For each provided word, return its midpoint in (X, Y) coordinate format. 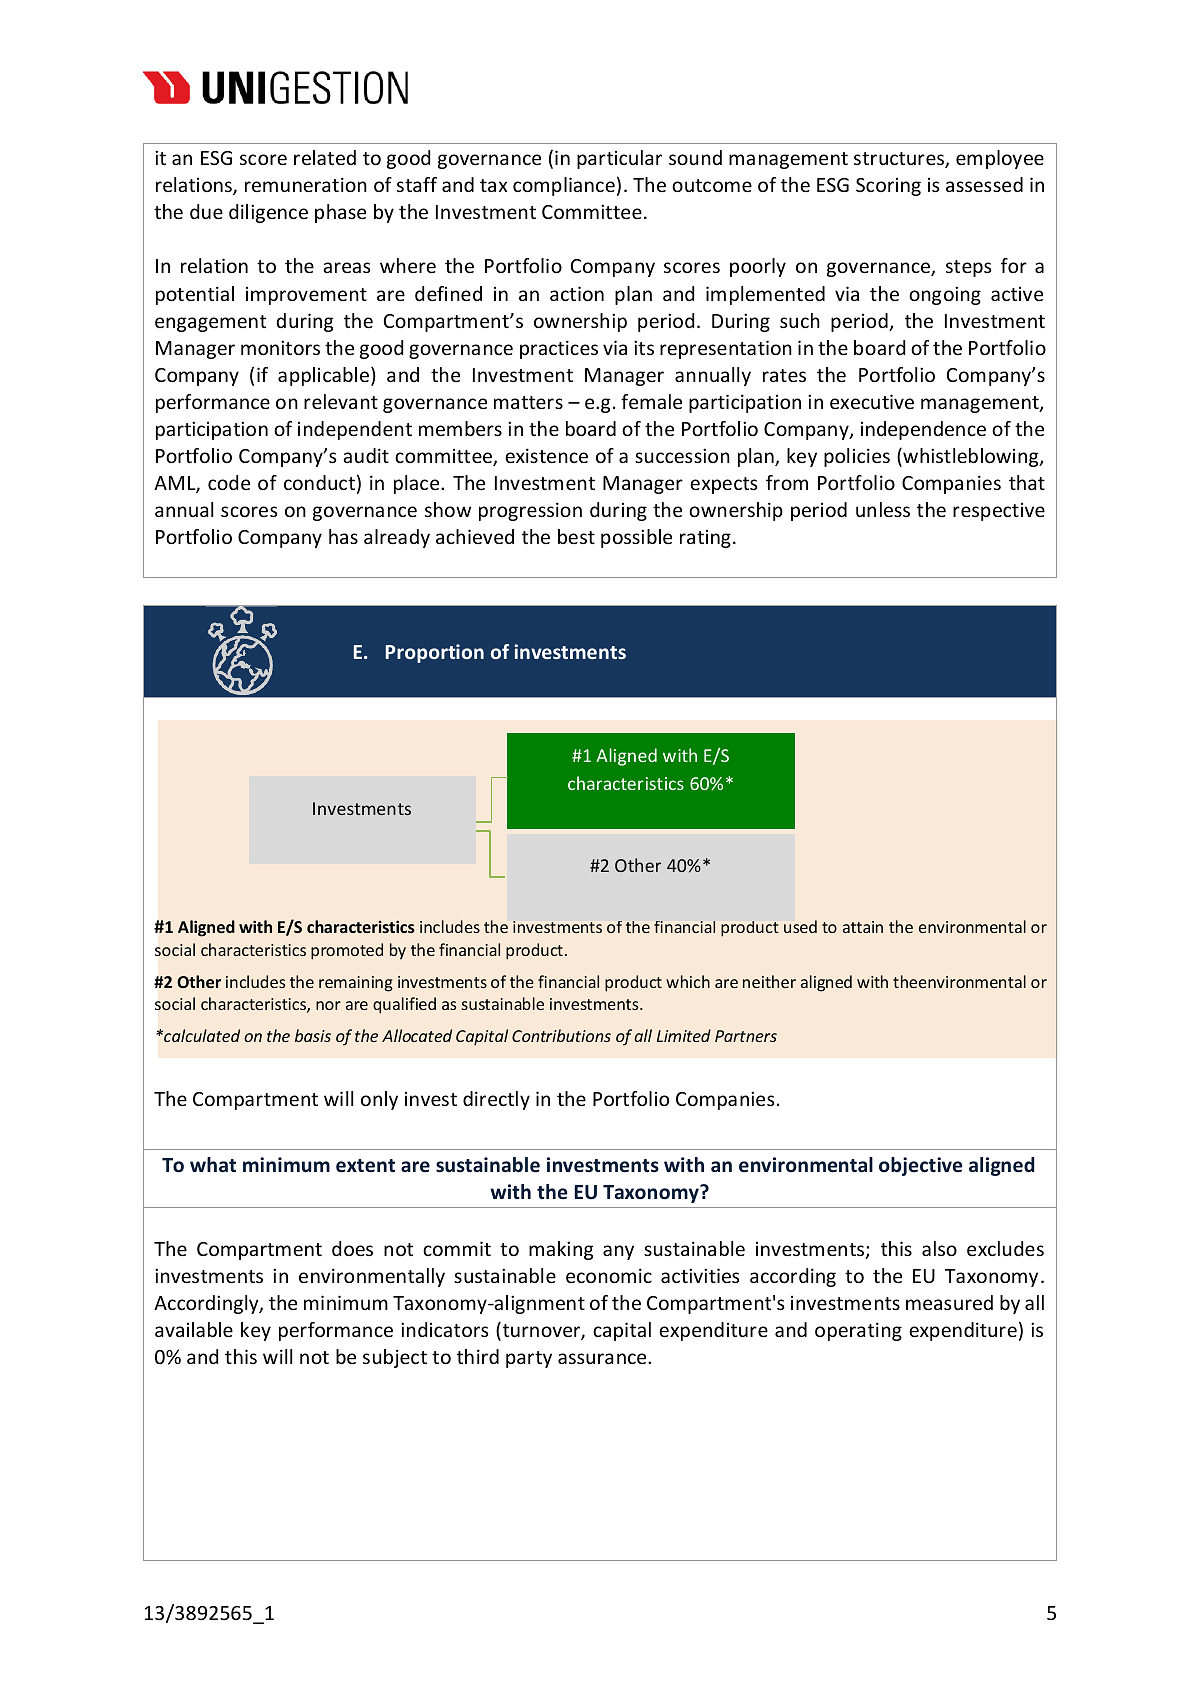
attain (863, 927)
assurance (603, 1358)
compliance (564, 186)
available (194, 1329)
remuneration (306, 184)
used (800, 926)
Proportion (435, 653)
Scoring (888, 186)
